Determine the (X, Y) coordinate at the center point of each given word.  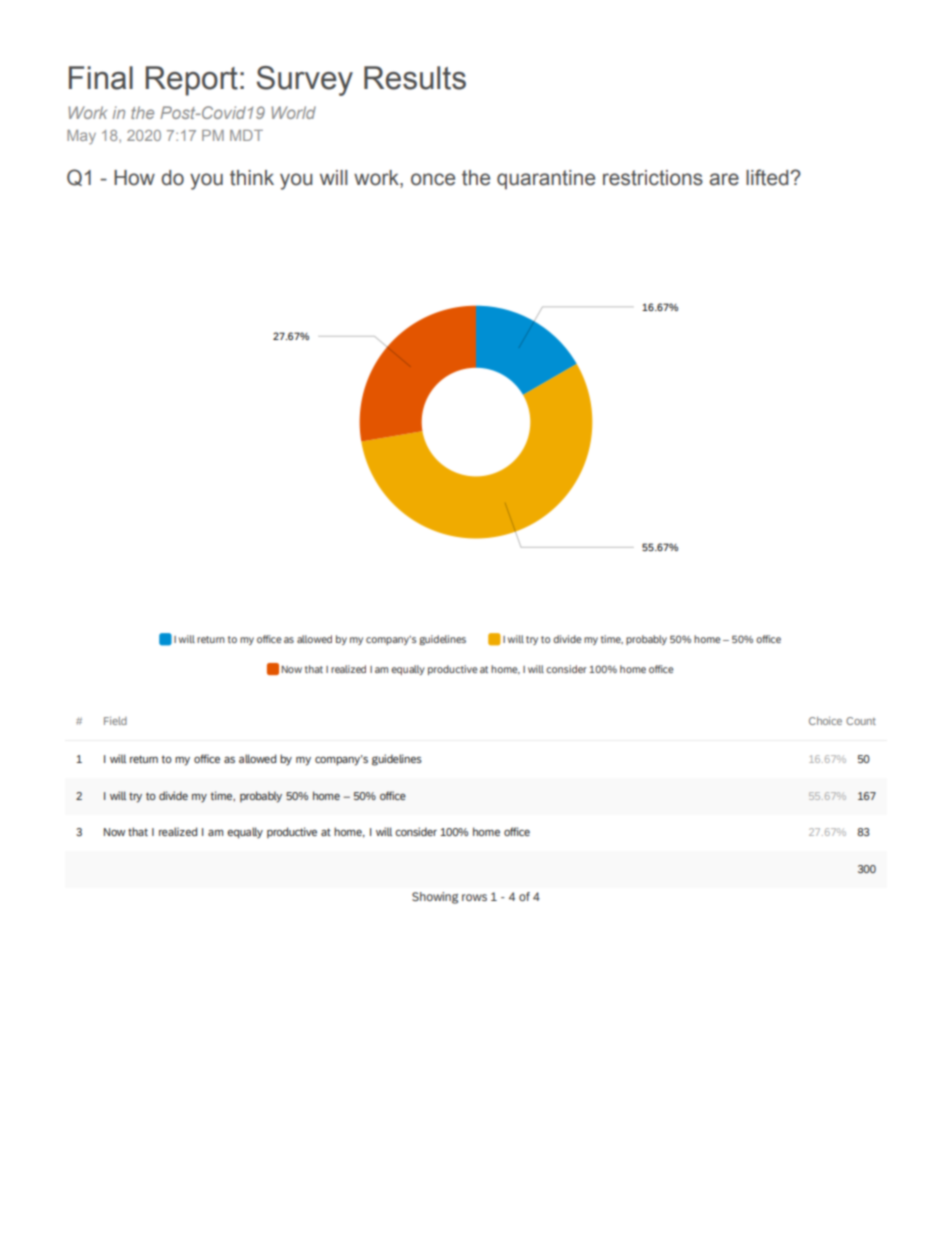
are (724, 179)
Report (191, 81)
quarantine (546, 179)
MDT (246, 135)
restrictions (653, 178)
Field (115, 721)
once (433, 179)
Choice (825, 721)
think (252, 178)
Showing (435, 898)
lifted (768, 177)
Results (415, 78)
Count (861, 721)
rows (474, 897)
